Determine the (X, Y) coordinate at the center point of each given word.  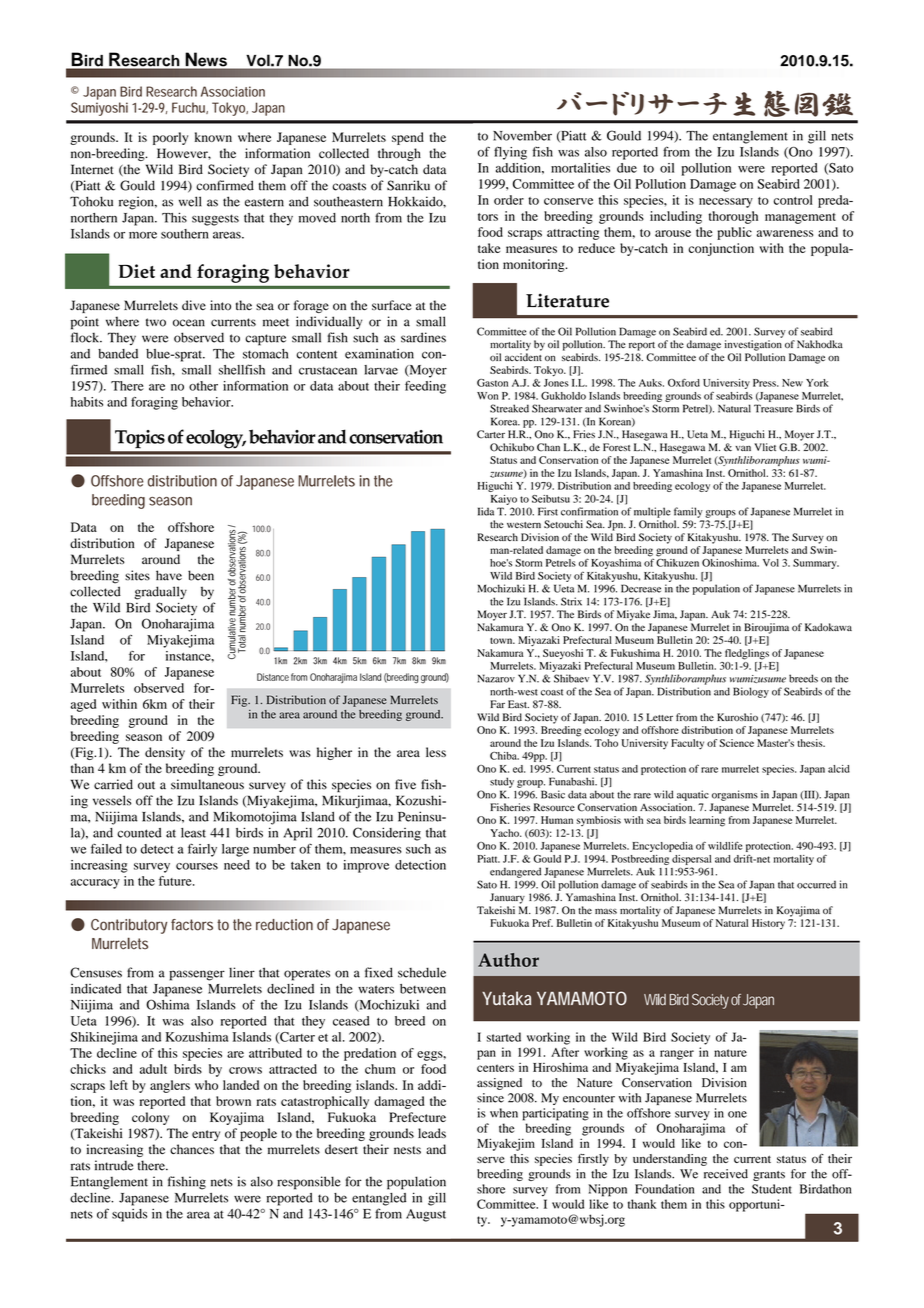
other (203, 386)
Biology (751, 692)
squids (129, 1215)
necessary (726, 203)
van (743, 448)
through (399, 154)
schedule (422, 972)
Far (497, 704)
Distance (273, 677)
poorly (170, 138)
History (768, 924)
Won (487, 396)
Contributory (129, 926)
